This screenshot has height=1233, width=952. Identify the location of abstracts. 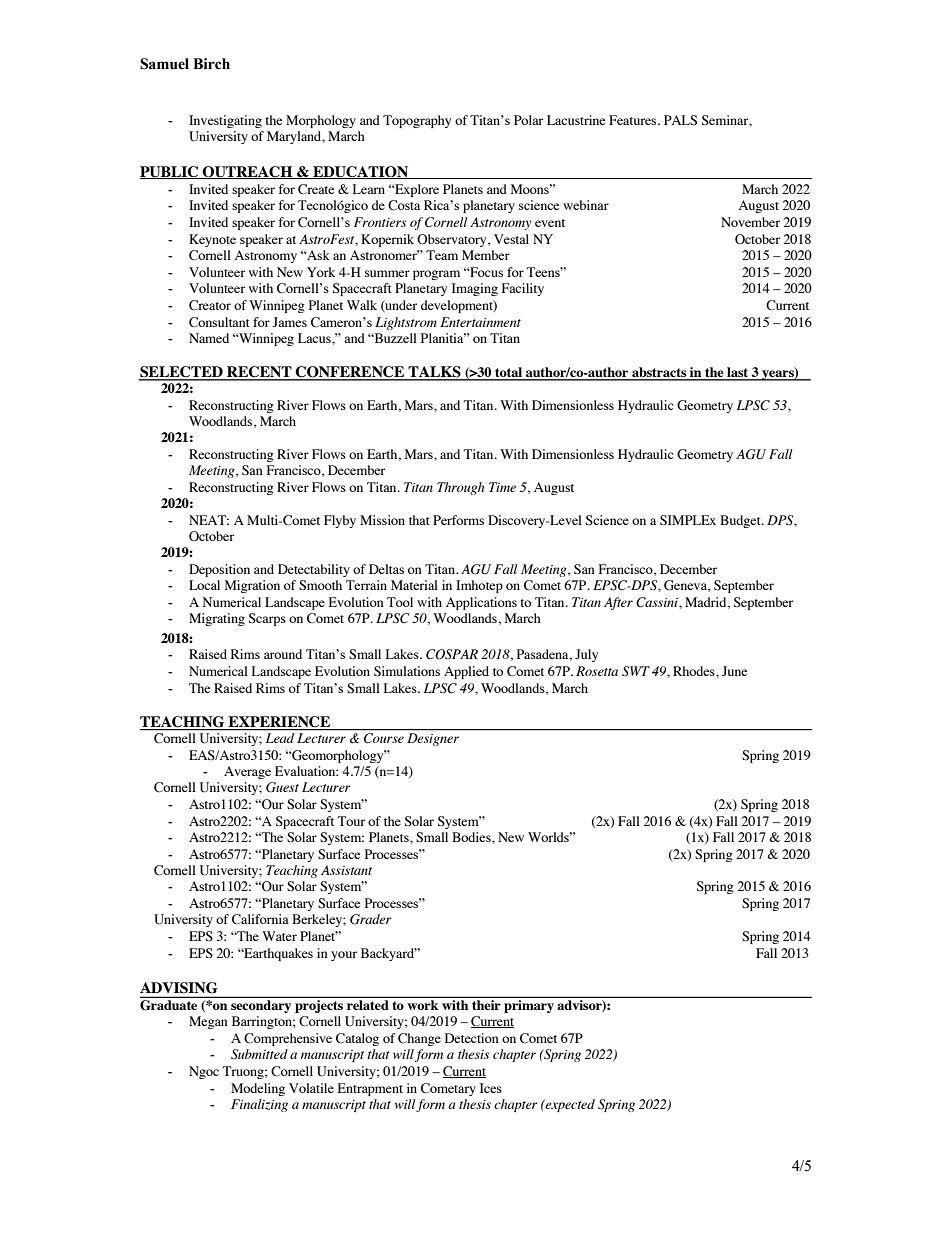
(659, 373).
